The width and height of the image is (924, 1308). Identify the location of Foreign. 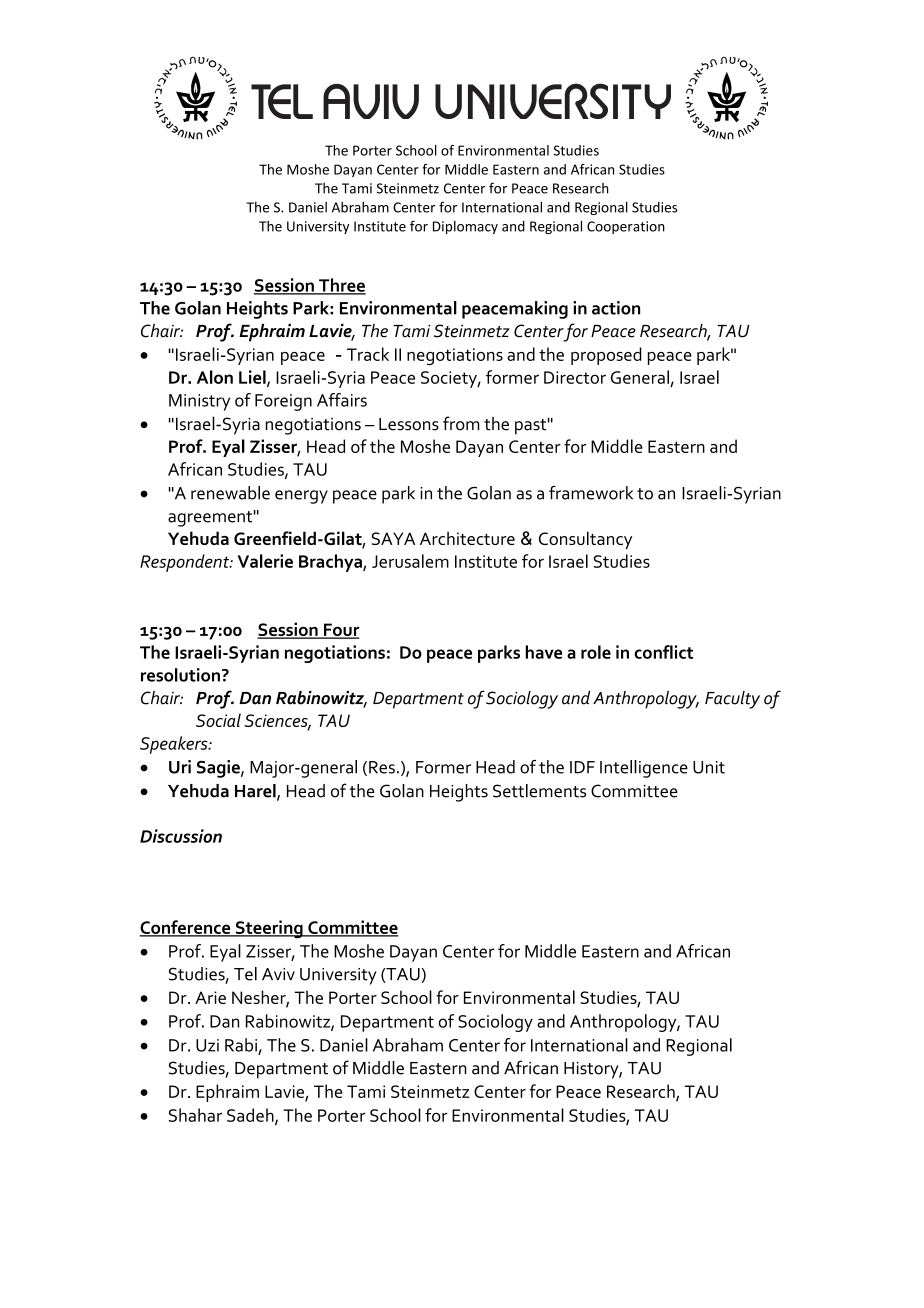
(283, 402).
